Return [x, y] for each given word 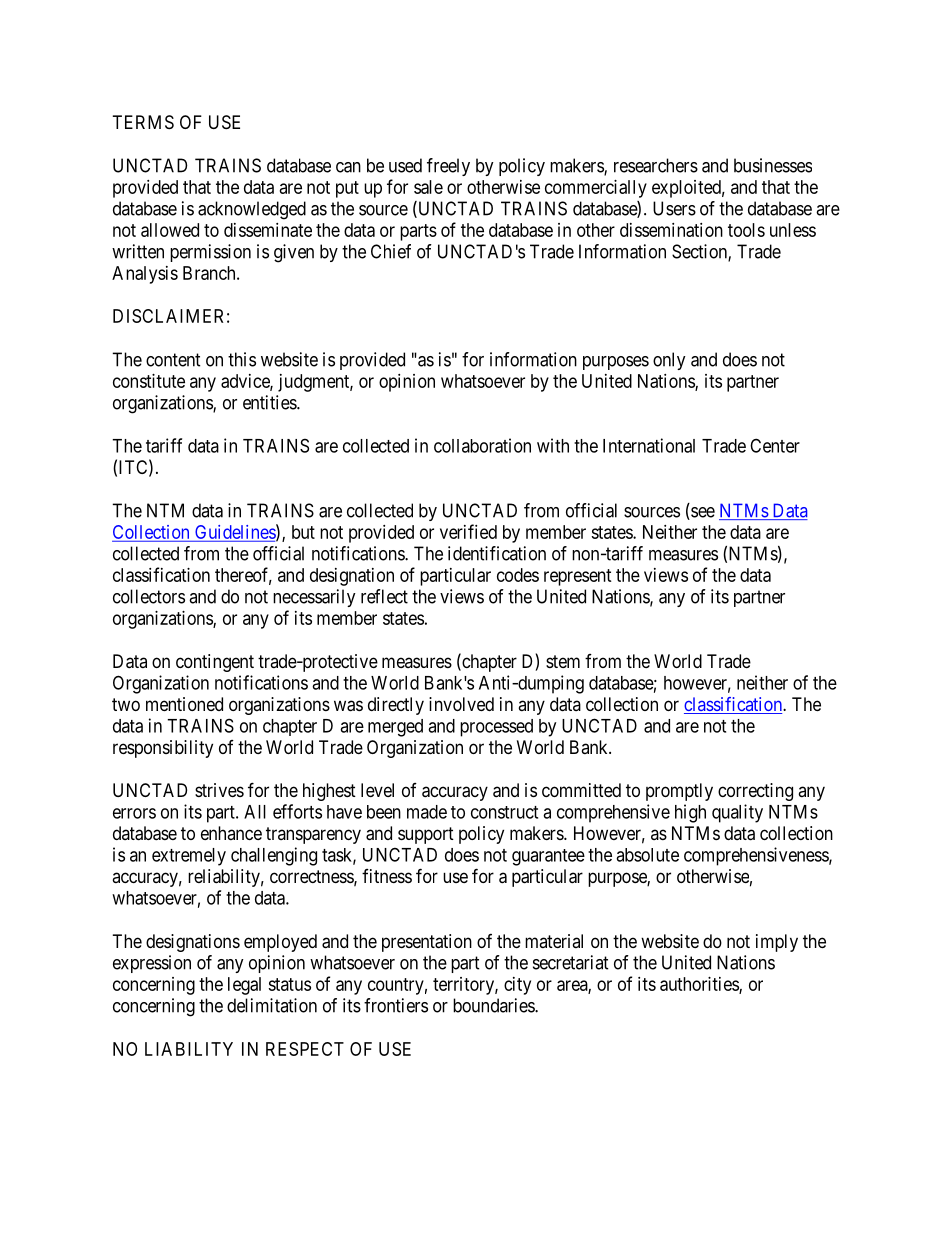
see [702, 513]
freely [448, 167]
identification [497, 553]
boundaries [494, 1005]
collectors [149, 596]
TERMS [143, 122]
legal [244, 986]
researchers [656, 165]
